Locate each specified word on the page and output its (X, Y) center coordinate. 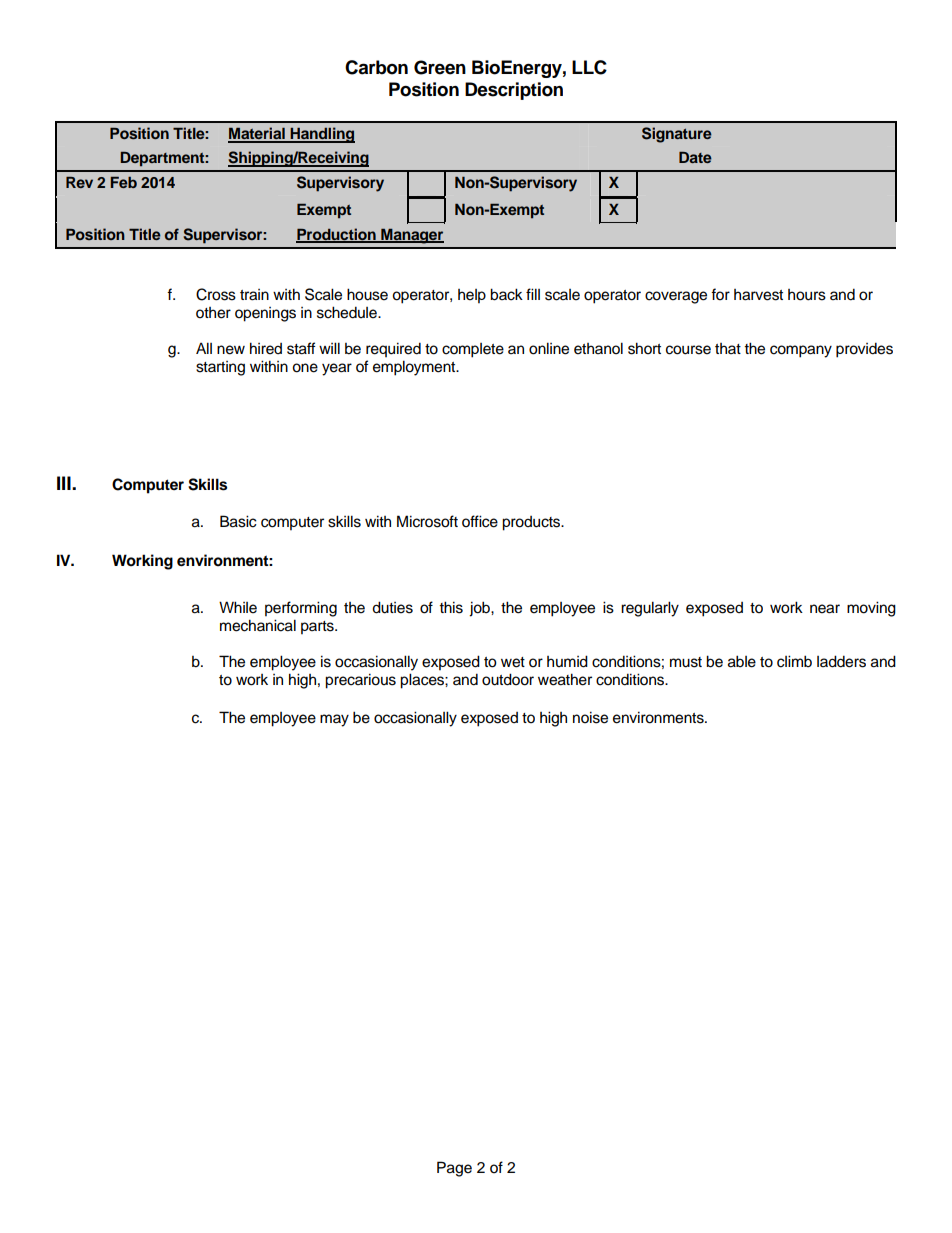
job (480, 609)
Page (454, 1169)
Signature (677, 135)
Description (514, 91)
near (825, 609)
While (238, 607)
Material (257, 134)
